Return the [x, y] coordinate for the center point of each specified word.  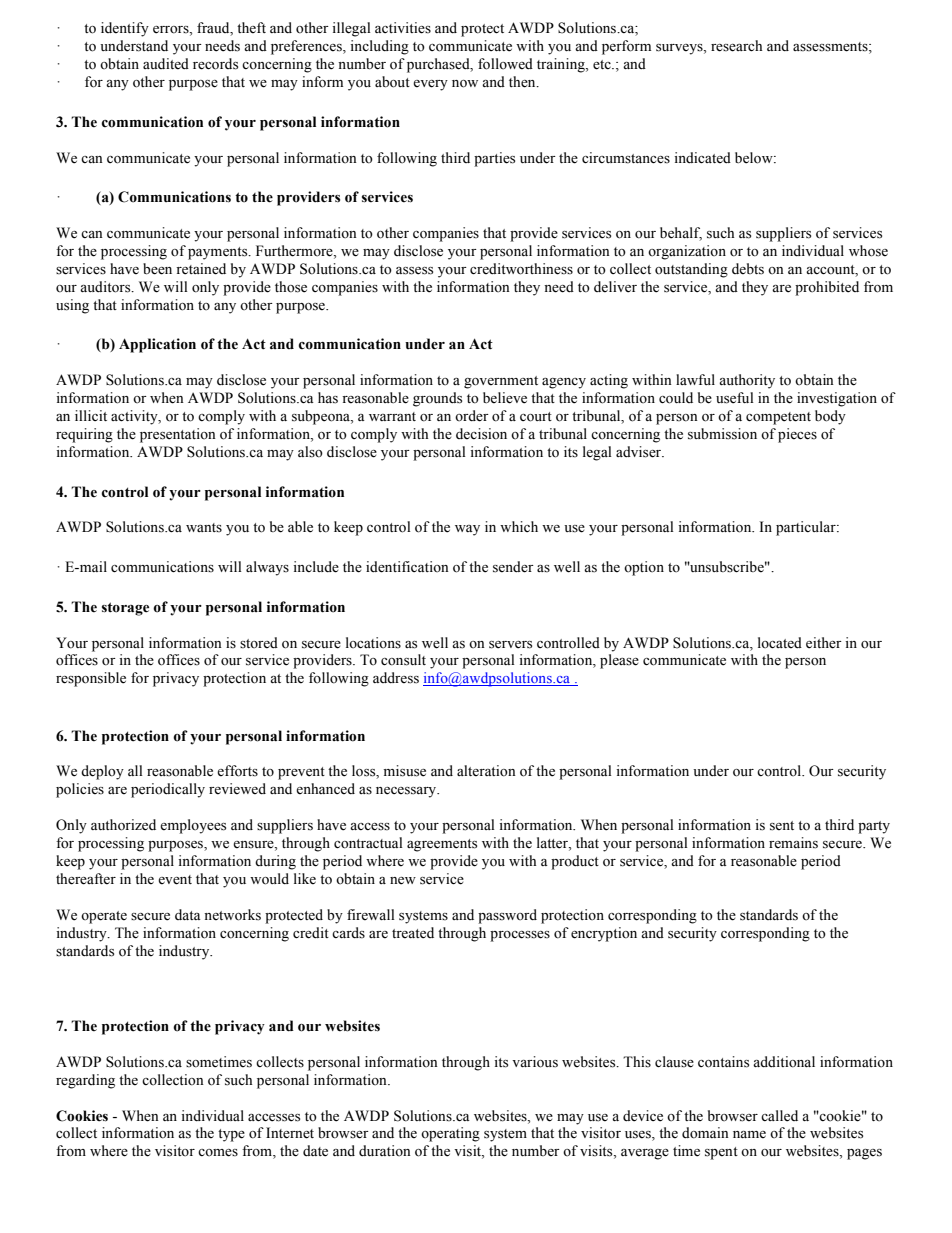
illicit [91, 415]
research [736, 46]
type [231, 1135]
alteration [486, 771]
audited [166, 64]
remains [793, 843]
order [472, 416]
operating [450, 1134]
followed [505, 64]
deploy [102, 772]
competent [778, 418]
